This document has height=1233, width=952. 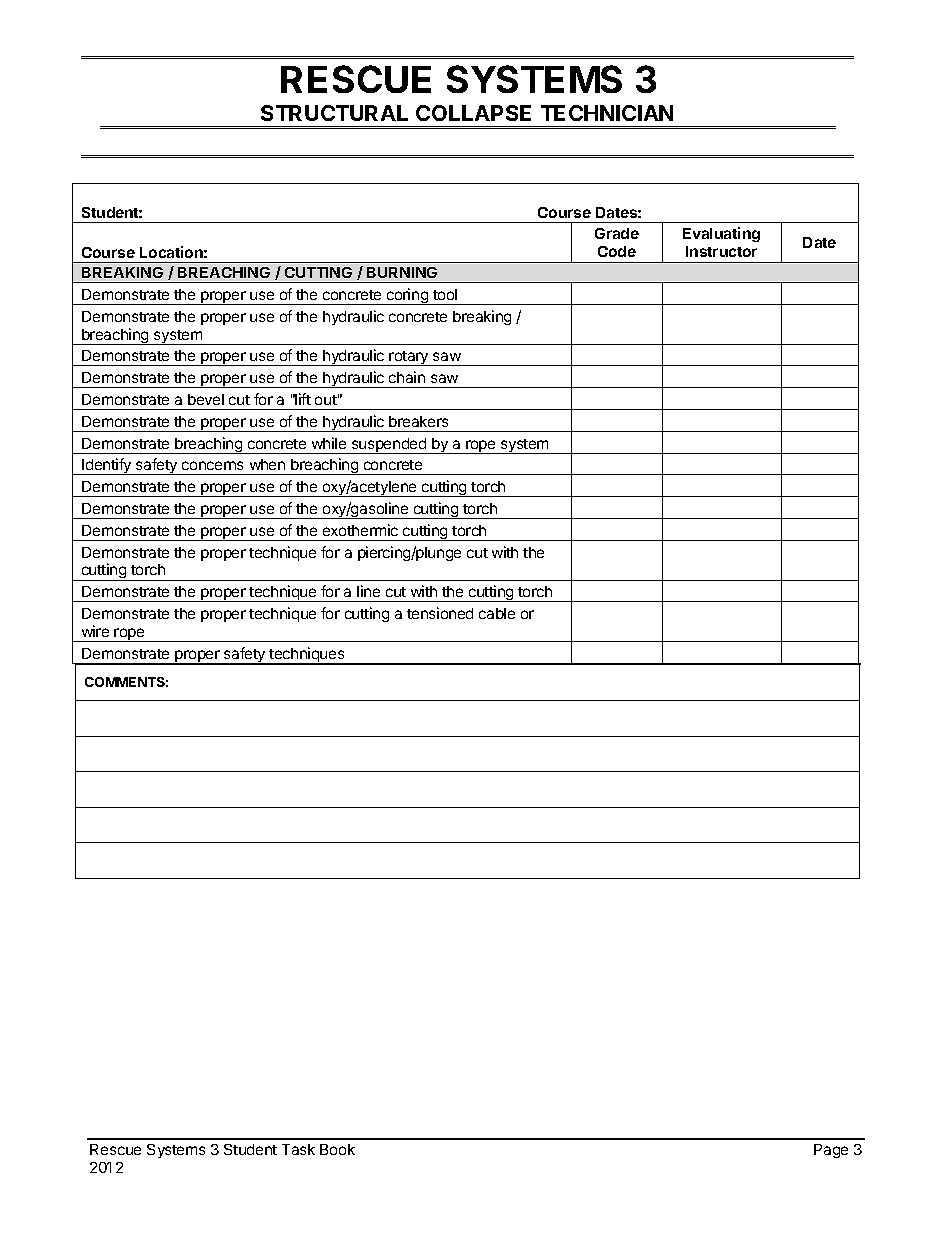 What do you see at coordinates (360, 530) in the document?
I see `exothermic` at bounding box center [360, 530].
